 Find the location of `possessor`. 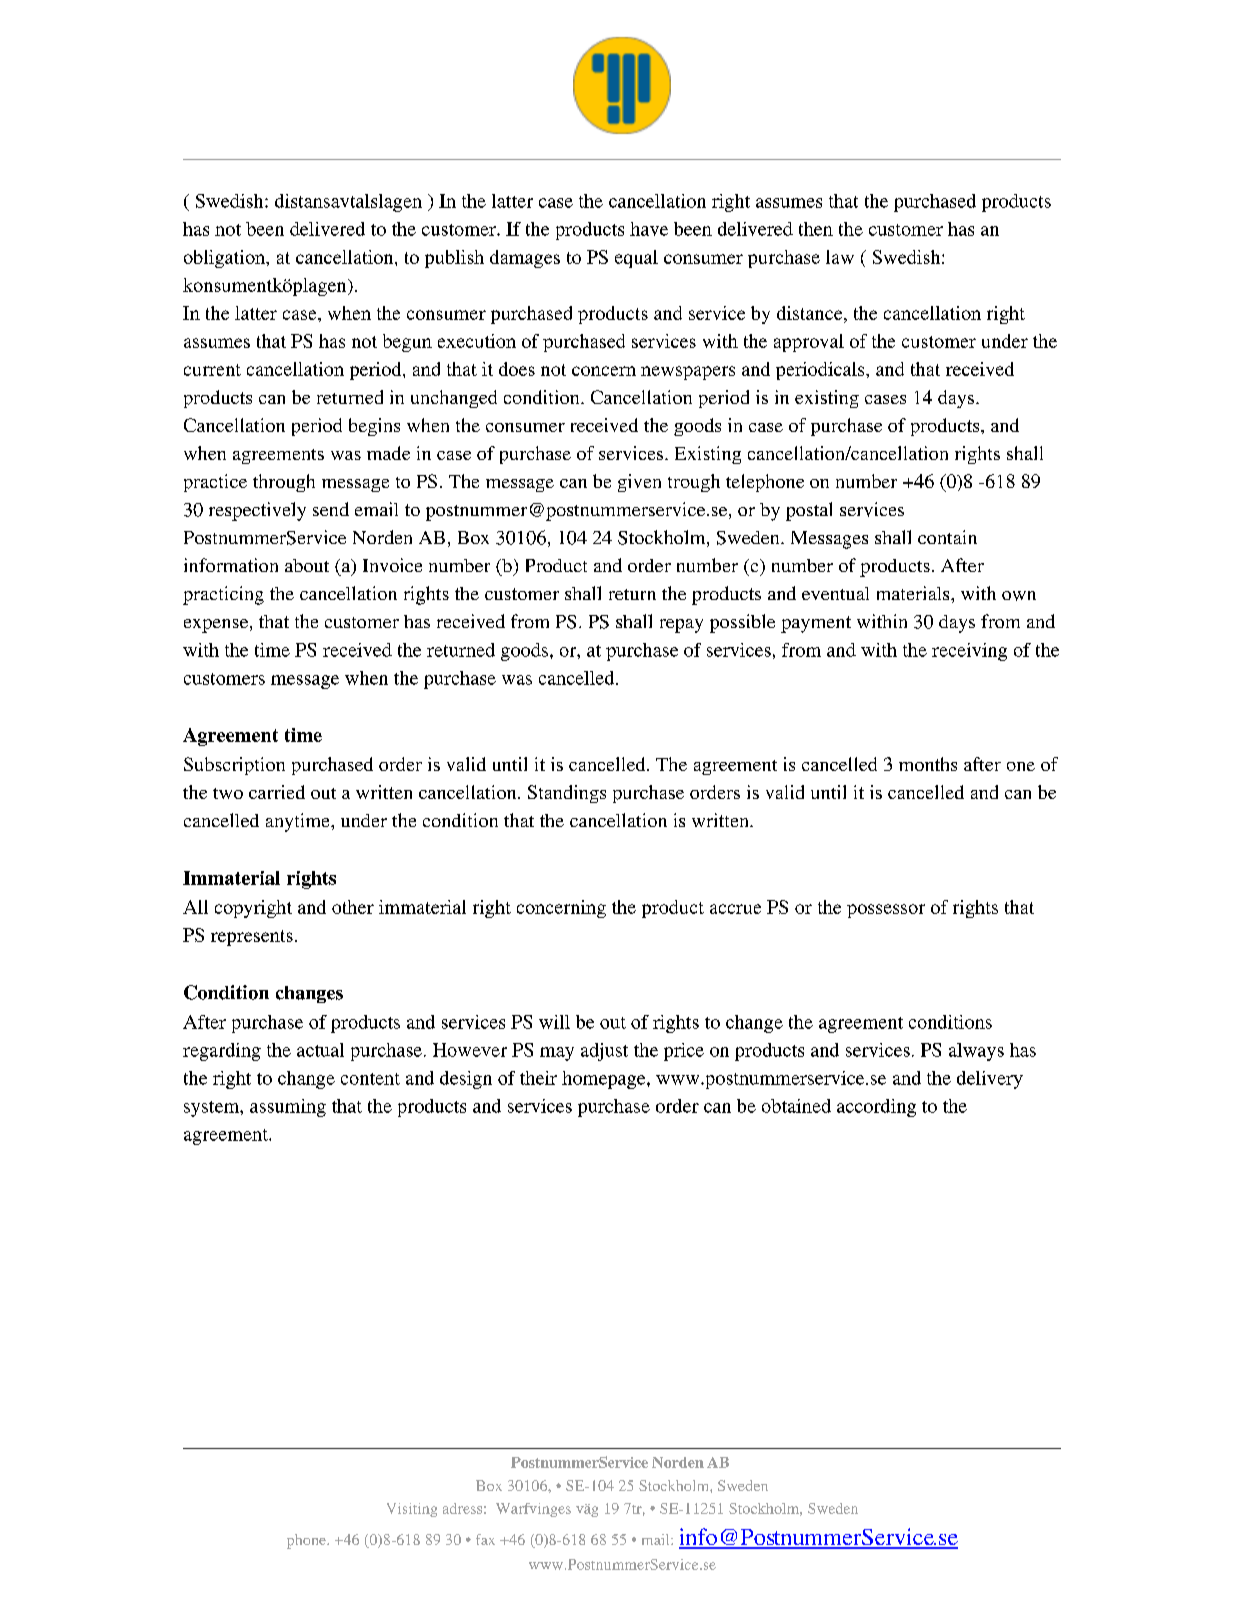

possessor is located at coordinates (886, 911).
